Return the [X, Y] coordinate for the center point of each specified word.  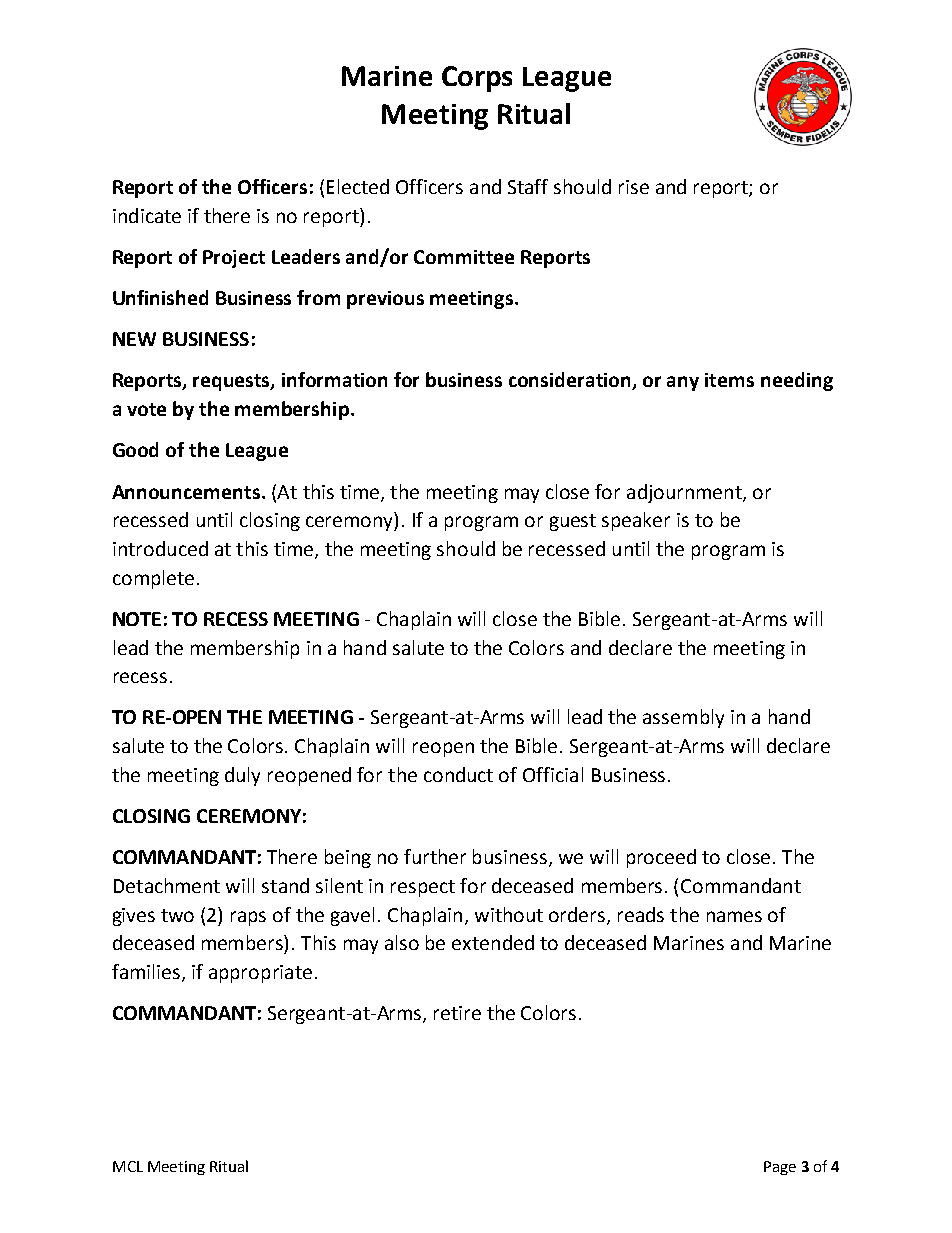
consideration [571, 381]
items [729, 380]
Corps [477, 79]
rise [634, 187]
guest [573, 522]
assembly [683, 718]
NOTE [137, 619]
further [435, 856]
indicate [147, 215]
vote [146, 409]
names [734, 916]
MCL [128, 1166]
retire [457, 1013]
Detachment [167, 885]
